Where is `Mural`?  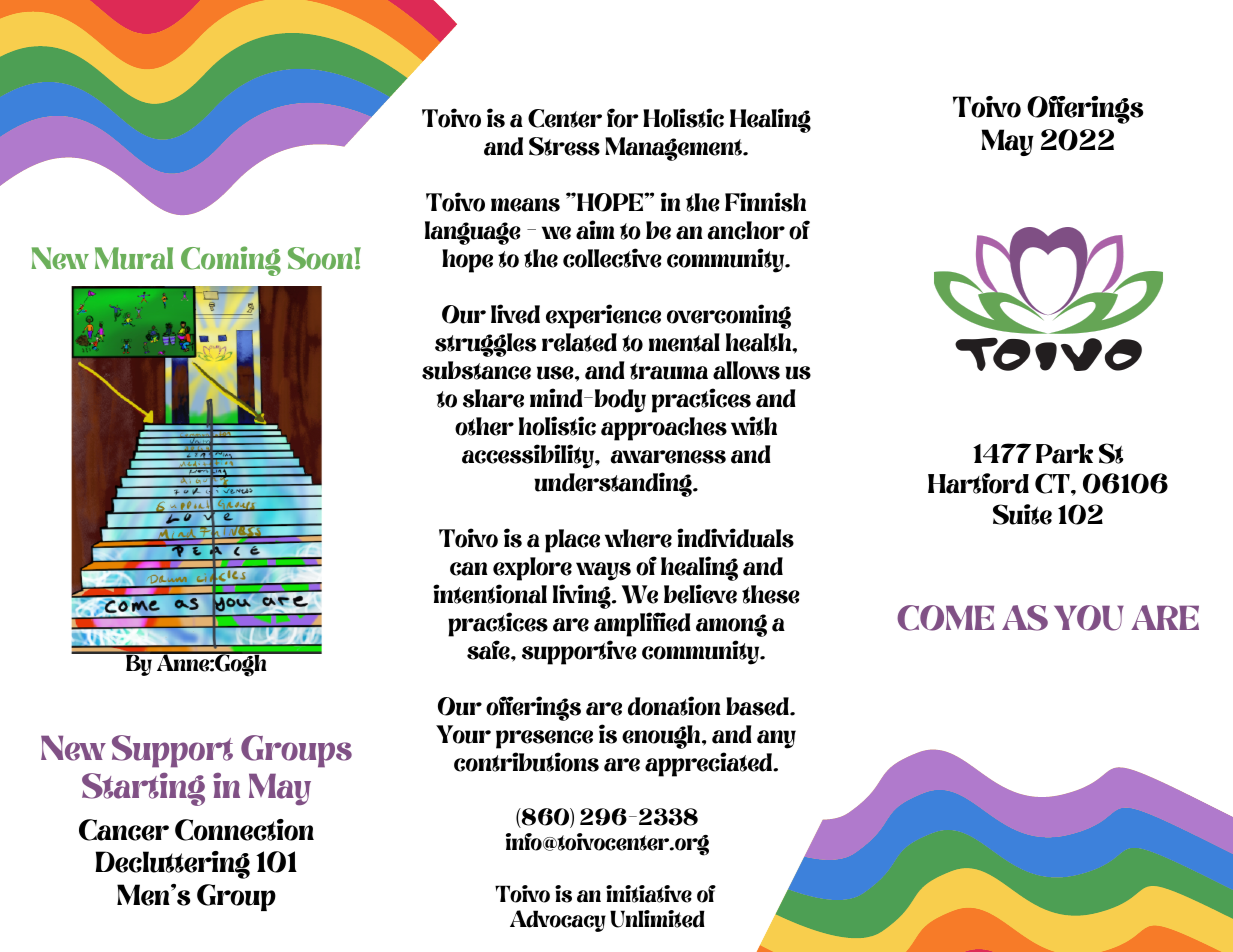
Mural is located at coordinates (134, 258).
